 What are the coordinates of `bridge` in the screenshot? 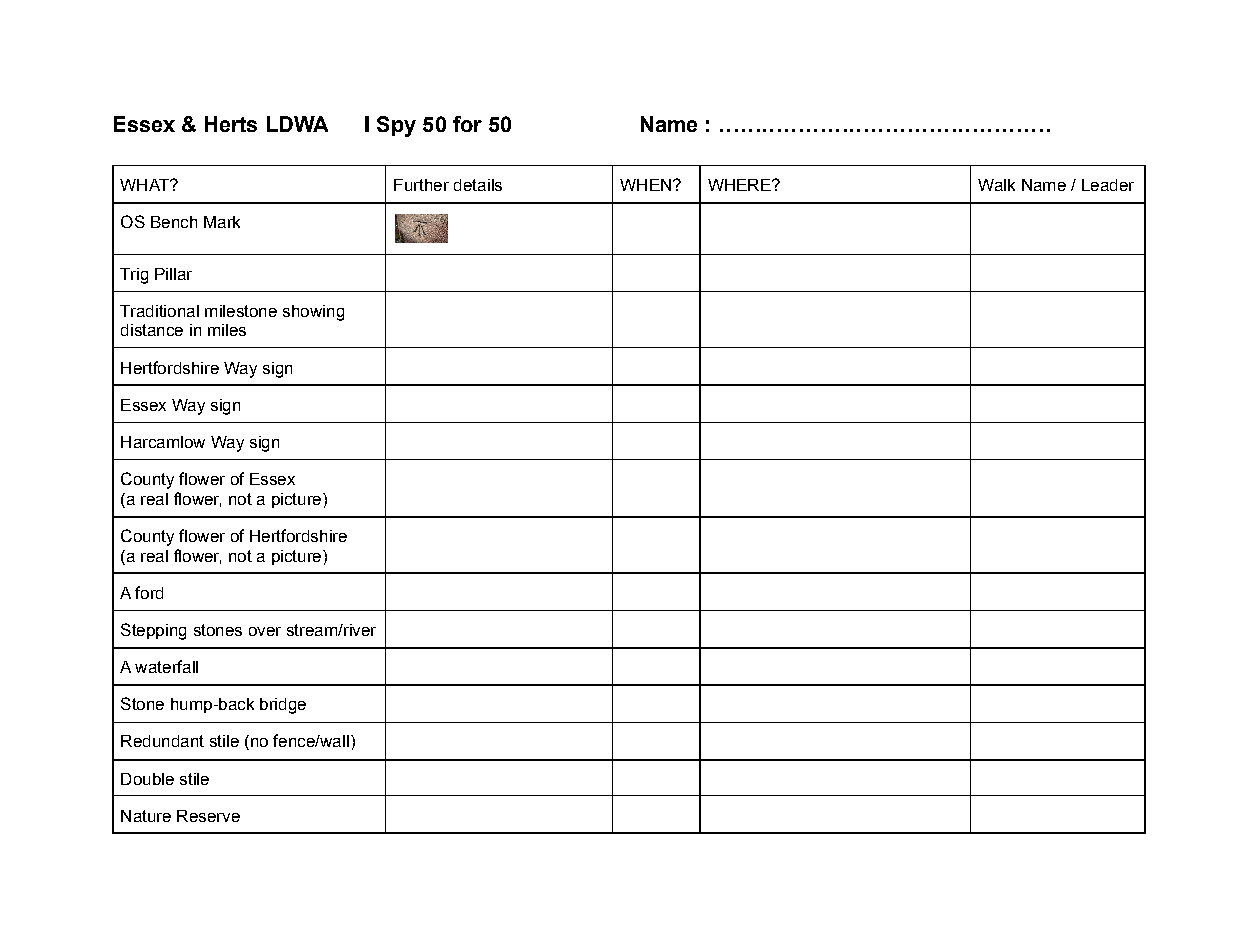 It's located at (283, 706).
